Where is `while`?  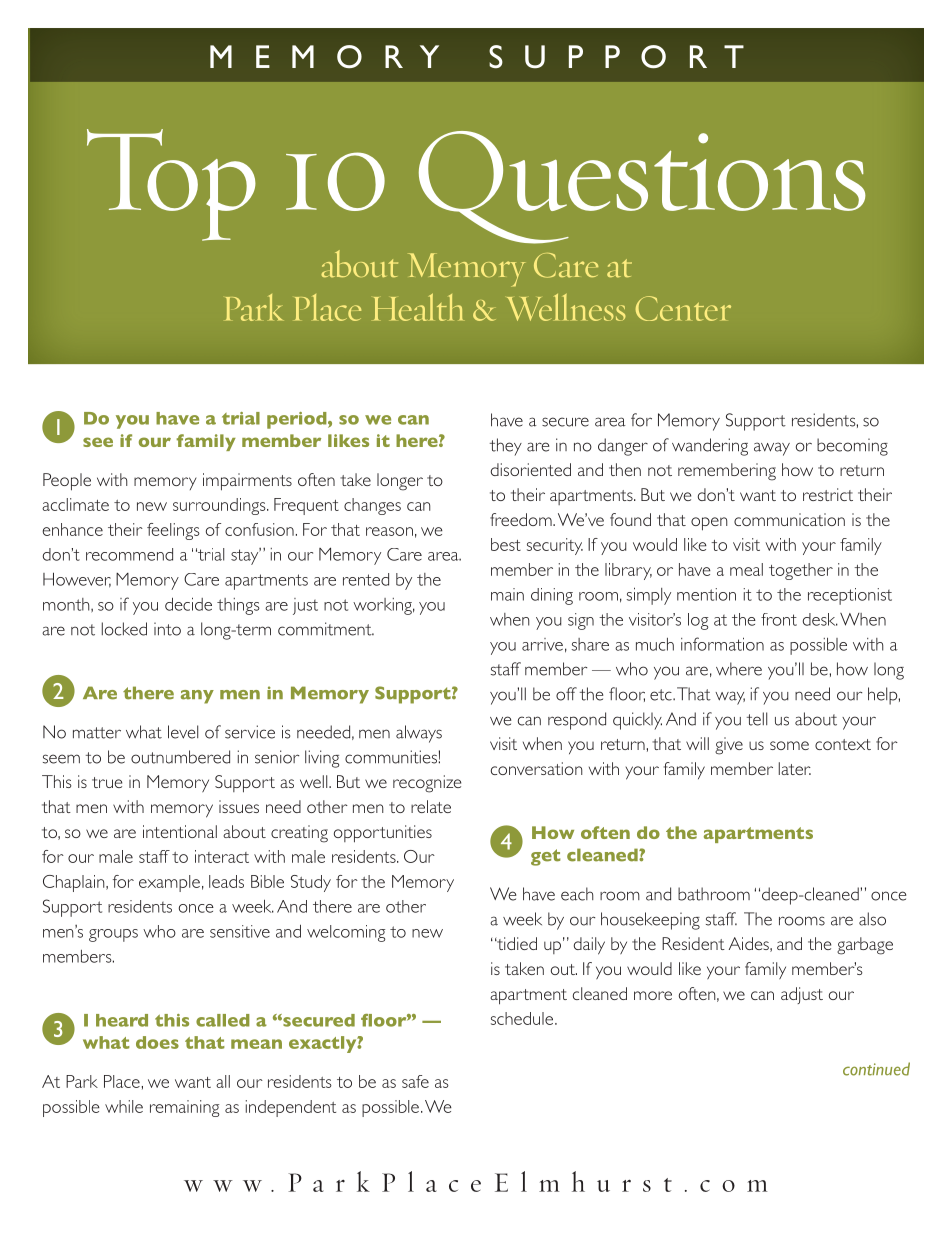
while is located at coordinates (124, 1106).
